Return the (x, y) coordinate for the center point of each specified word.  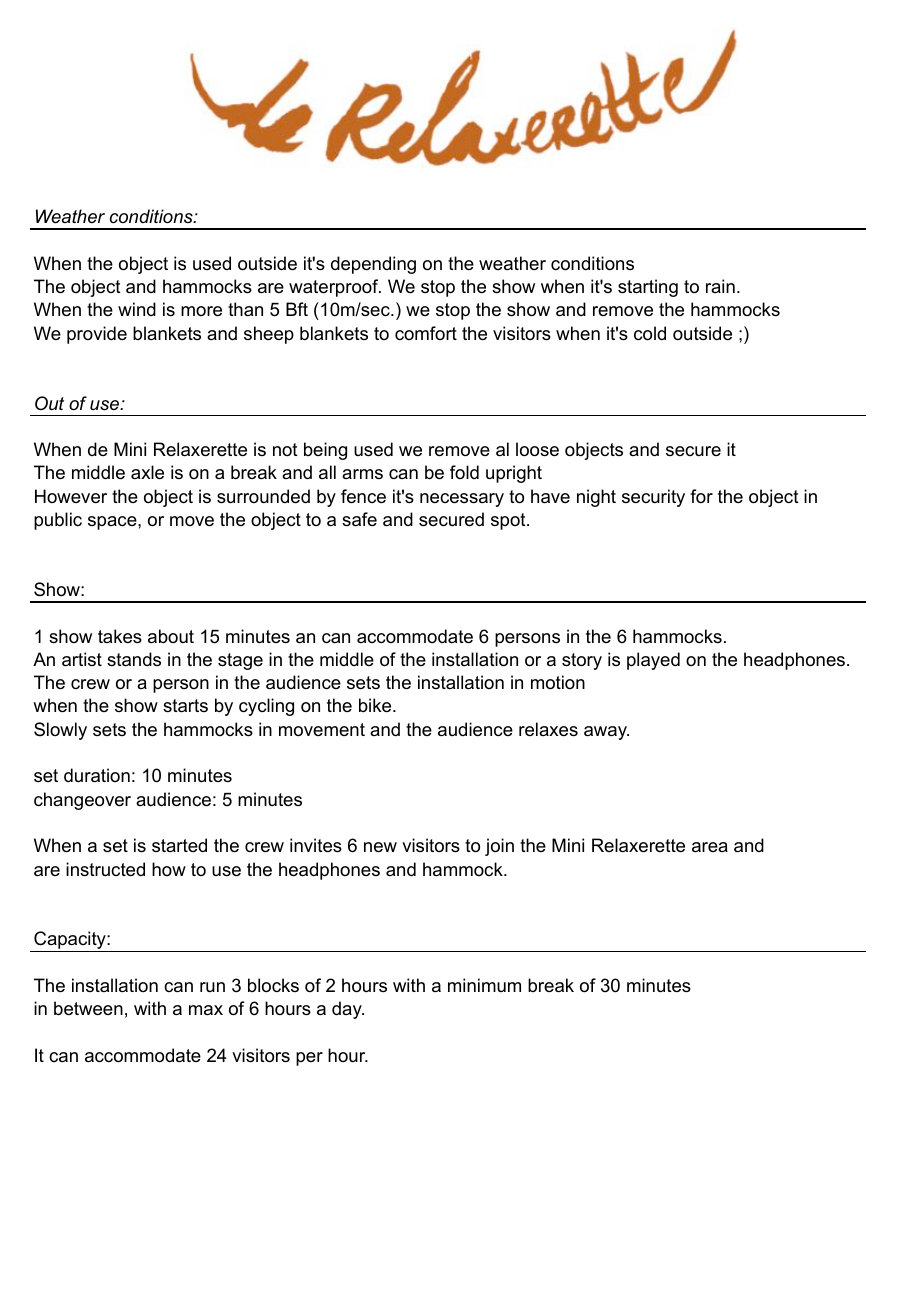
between (88, 1008)
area (710, 847)
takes (120, 636)
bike (376, 705)
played (653, 661)
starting (648, 288)
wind (137, 309)
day (348, 1010)
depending (373, 265)
